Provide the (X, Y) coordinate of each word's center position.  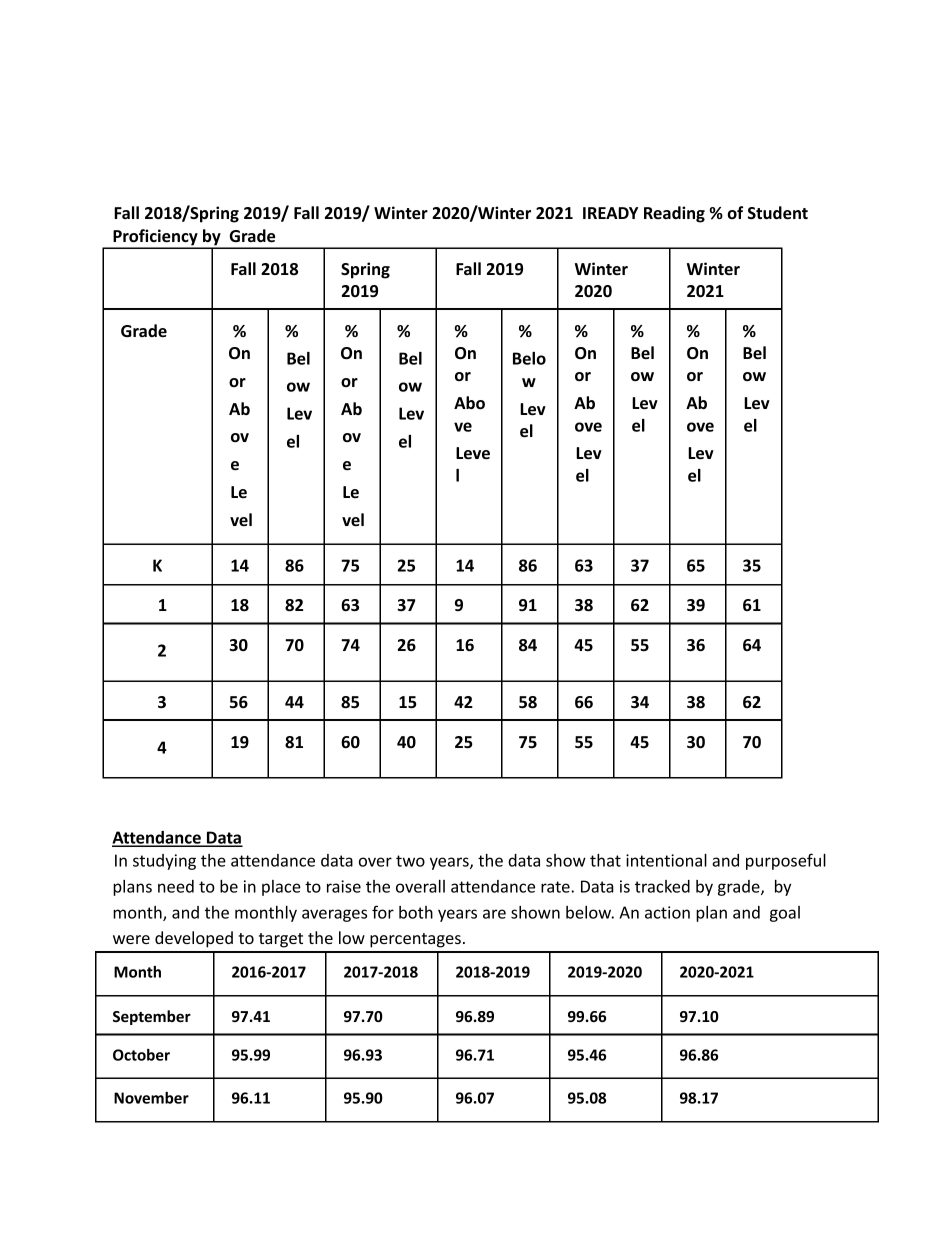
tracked (662, 886)
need (176, 886)
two (410, 861)
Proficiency (155, 238)
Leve (473, 453)
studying (164, 862)
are (494, 914)
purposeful (786, 861)
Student (778, 213)
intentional (666, 860)
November (151, 1098)
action (667, 912)
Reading (674, 214)
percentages (415, 940)
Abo (469, 403)
